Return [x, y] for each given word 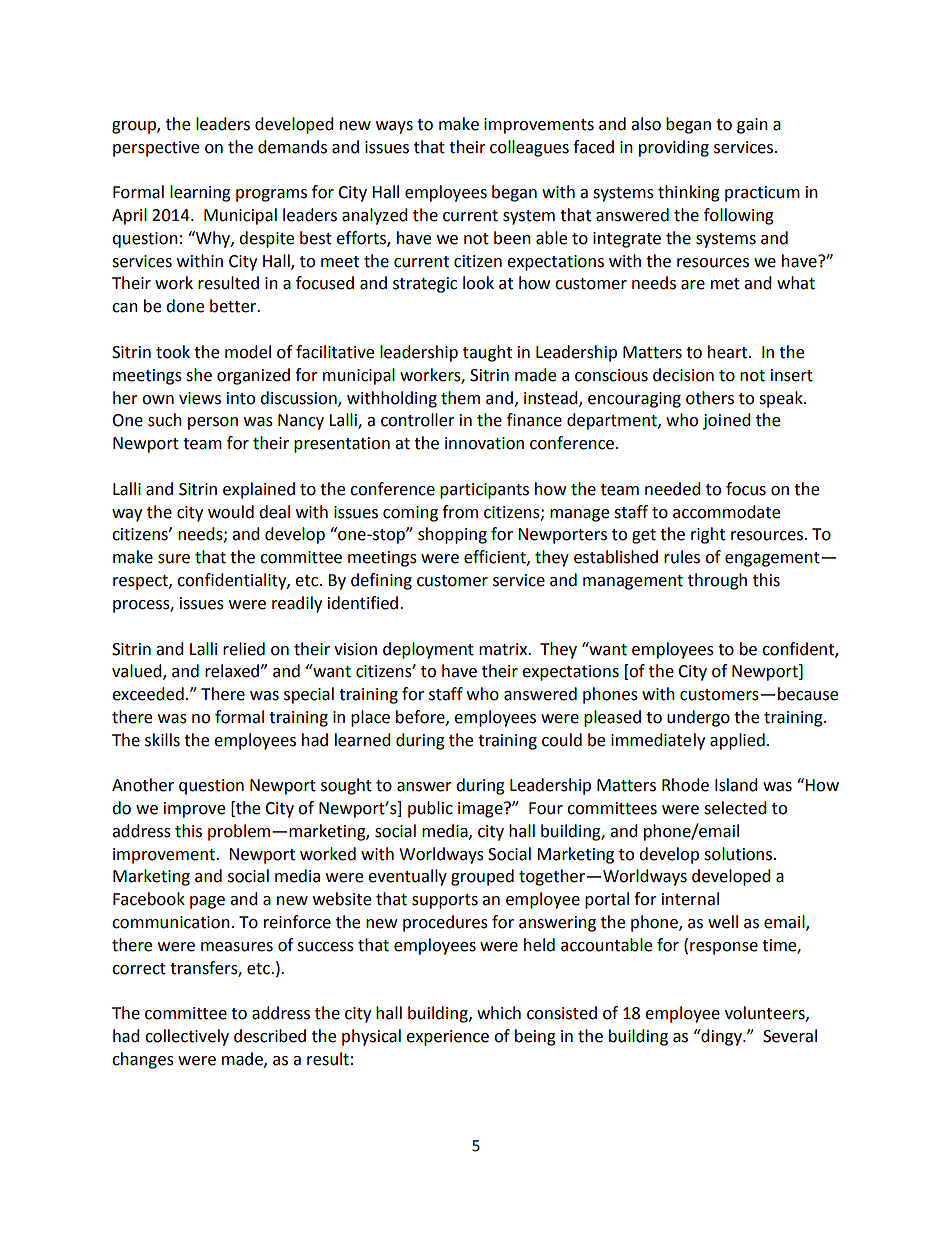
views [200, 398]
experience [447, 1038]
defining [381, 581]
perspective [156, 149]
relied [244, 649]
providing [674, 148]
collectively [187, 1037]
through [717, 581]
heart [729, 352]
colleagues [529, 148]
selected [735, 808]
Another [143, 785]
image [481, 810]
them [460, 398]
